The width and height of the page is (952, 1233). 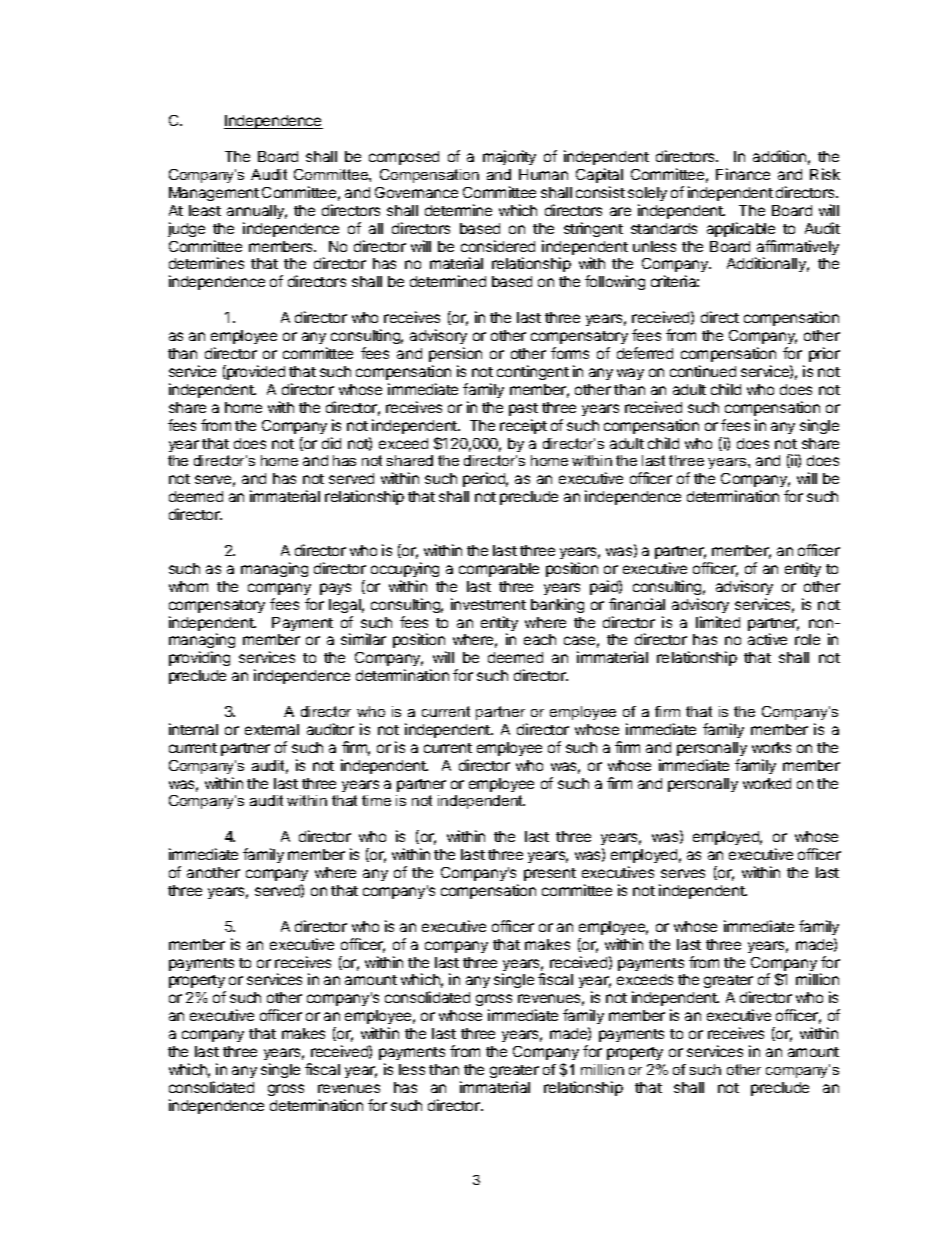 I want to click on Management, so click(x=214, y=194).
